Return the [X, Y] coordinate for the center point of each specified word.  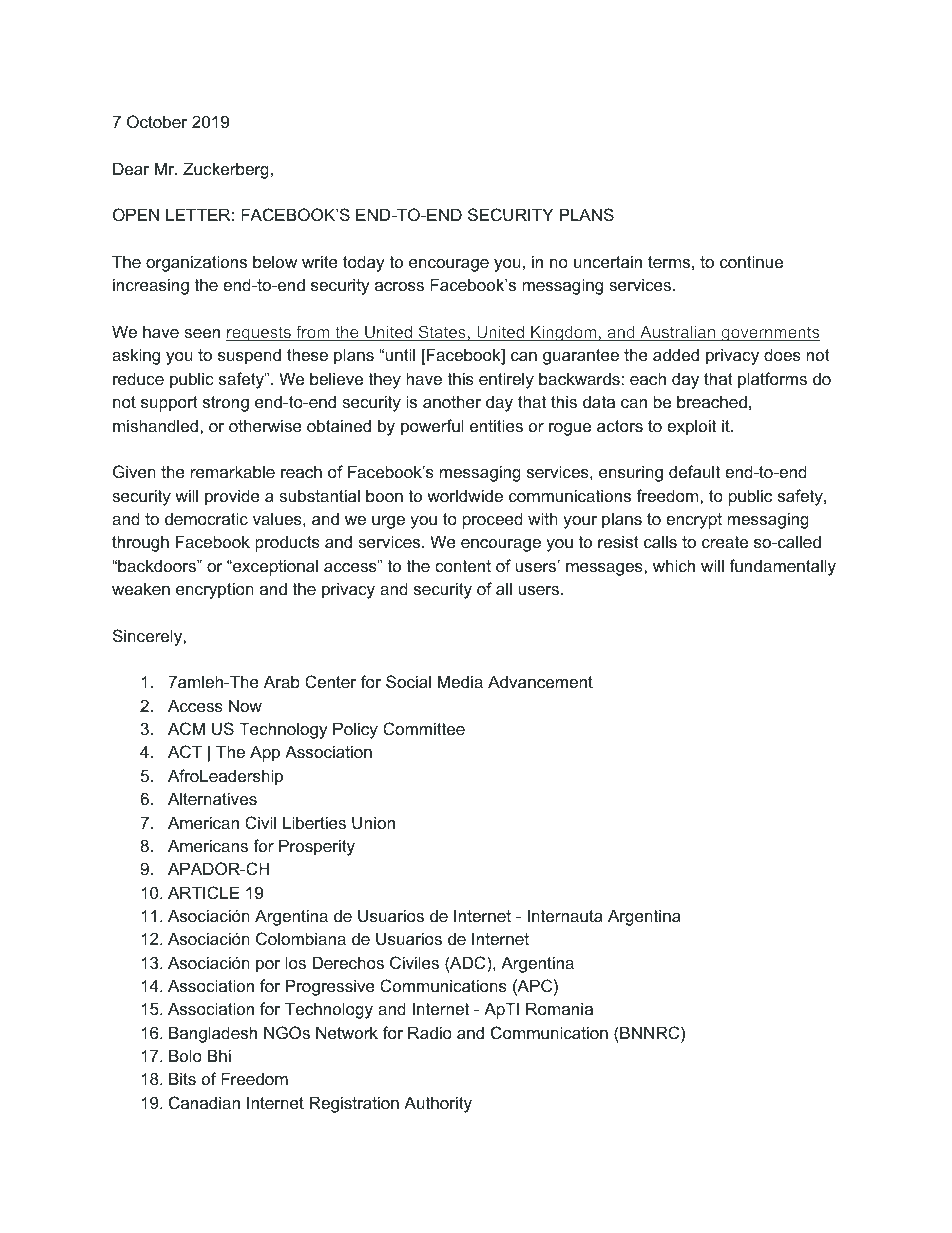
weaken [141, 588]
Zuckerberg [226, 170]
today [364, 263]
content [463, 566]
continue [751, 261]
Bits [182, 1078]
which [674, 565]
